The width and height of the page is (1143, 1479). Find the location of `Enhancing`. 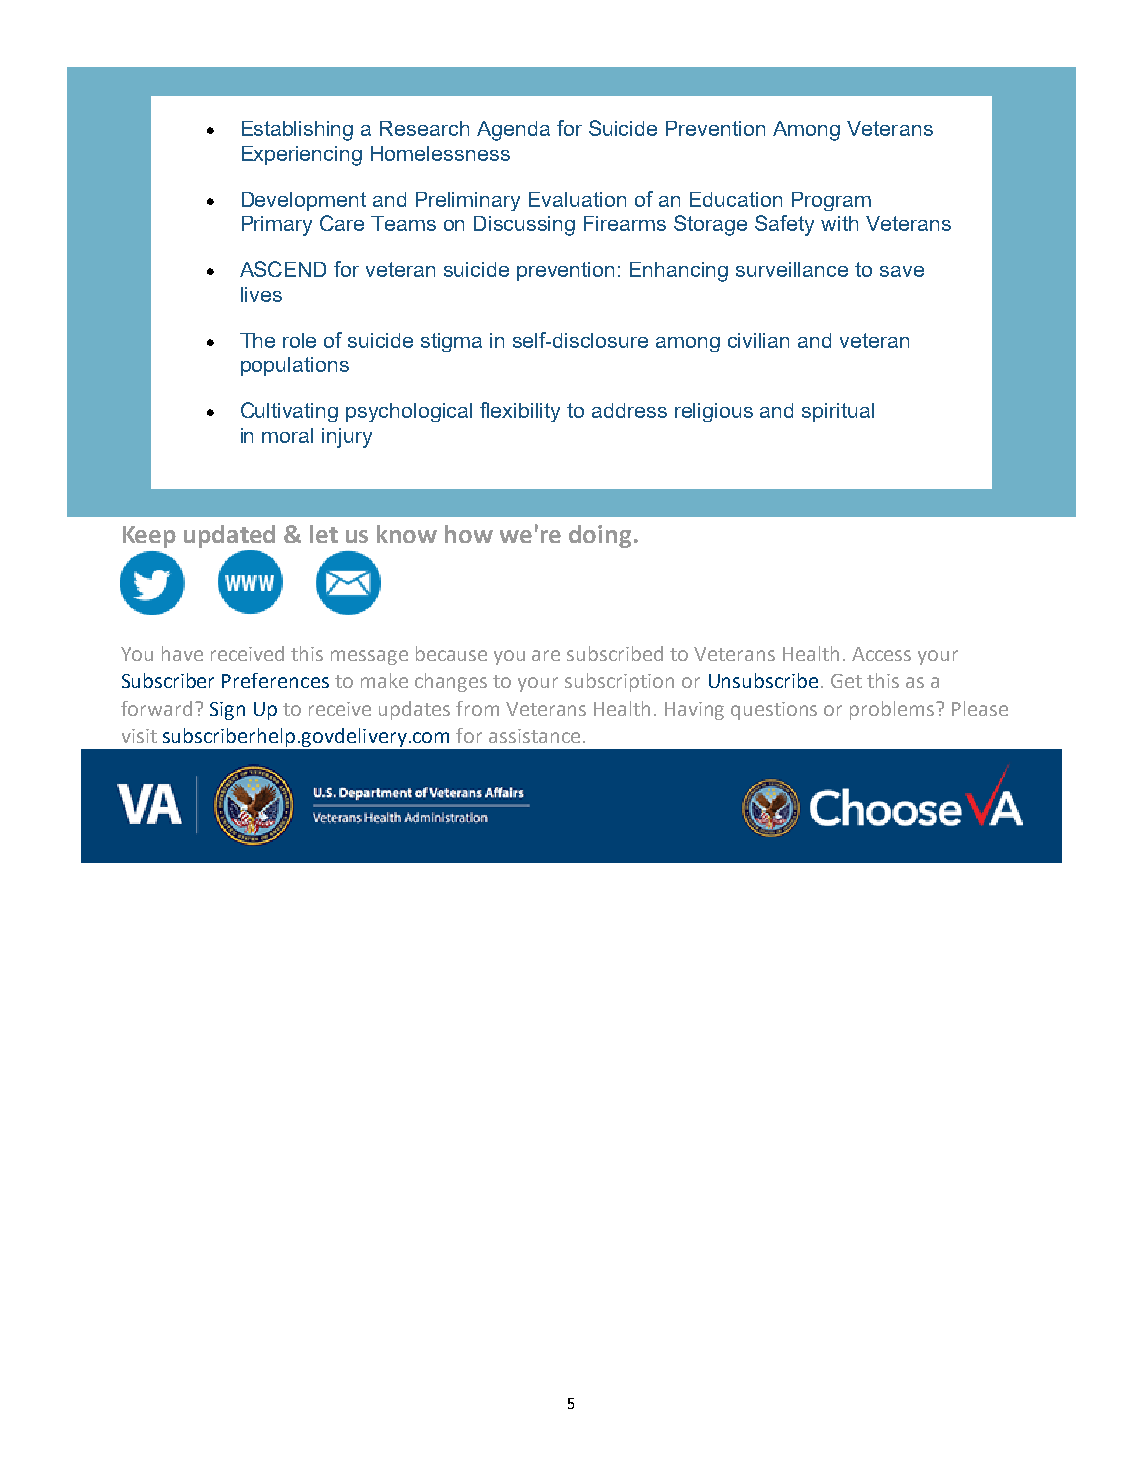

Enhancing is located at coordinates (679, 272).
